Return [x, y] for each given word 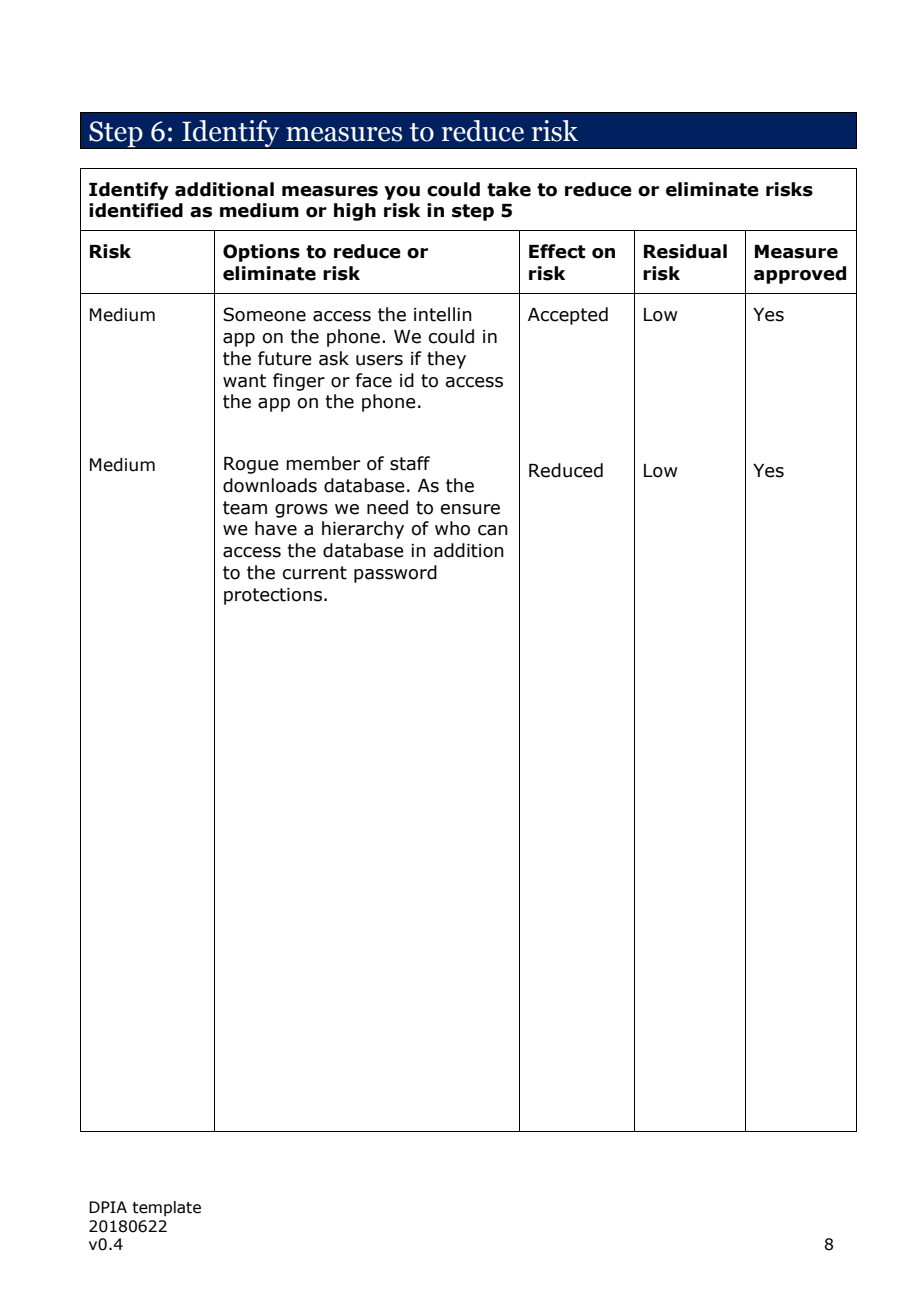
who [452, 528]
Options [261, 253]
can [493, 530]
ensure [470, 509]
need [387, 507]
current [315, 573]
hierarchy [363, 530]
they [446, 360]
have [276, 528]
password [395, 574]
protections [273, 596]
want [244, 381]
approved [800, 275]
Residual [685, 251]
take [509, 189]
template [166, 1208]
